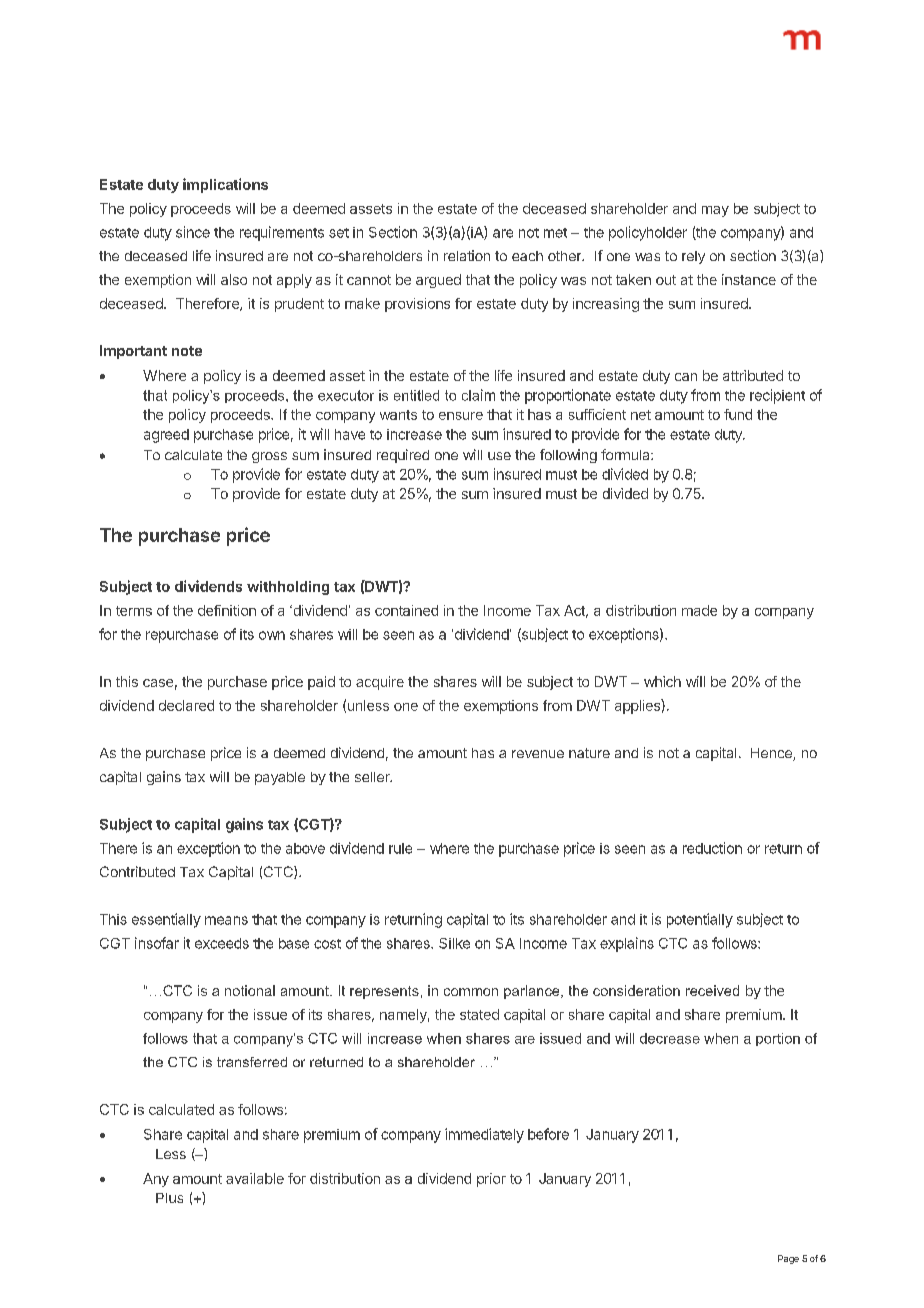 The height and width of the screenshot is (1308, 924). I want to click on may, so click(715, 211).
